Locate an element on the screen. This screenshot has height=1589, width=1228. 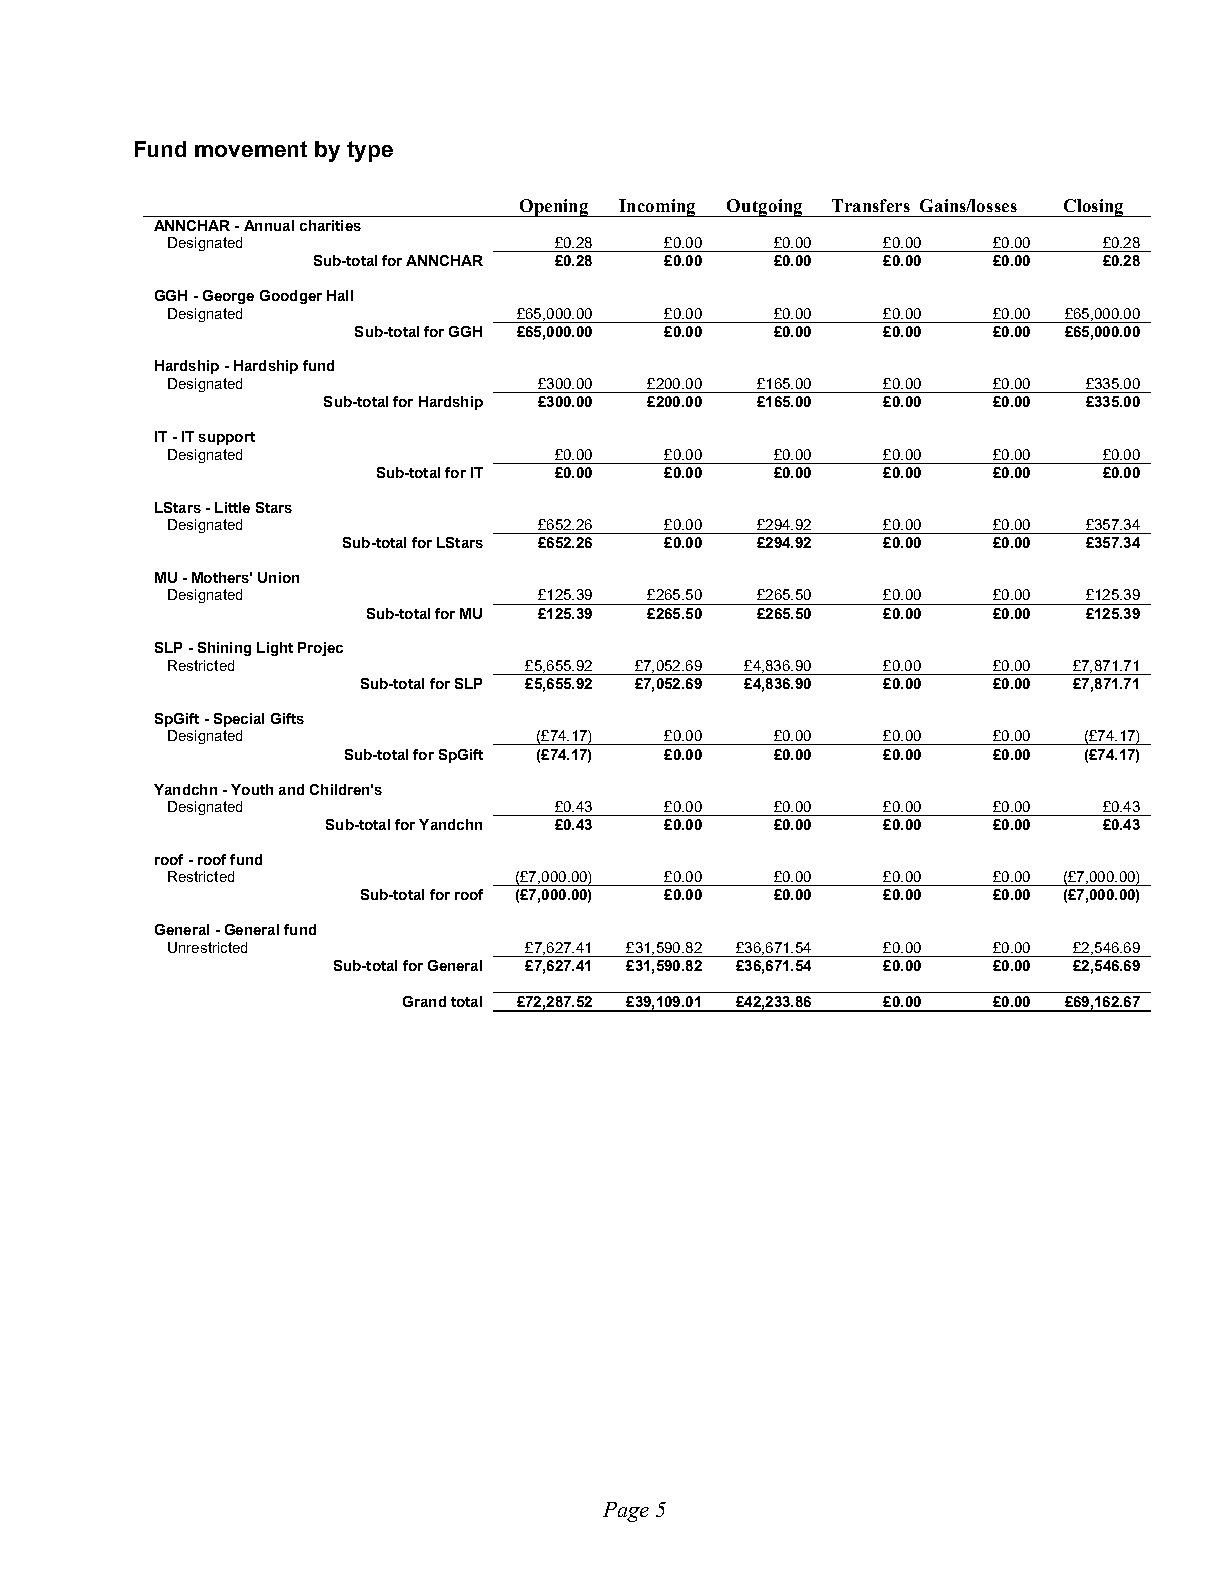
Special is located at coordinates (239, 720).
